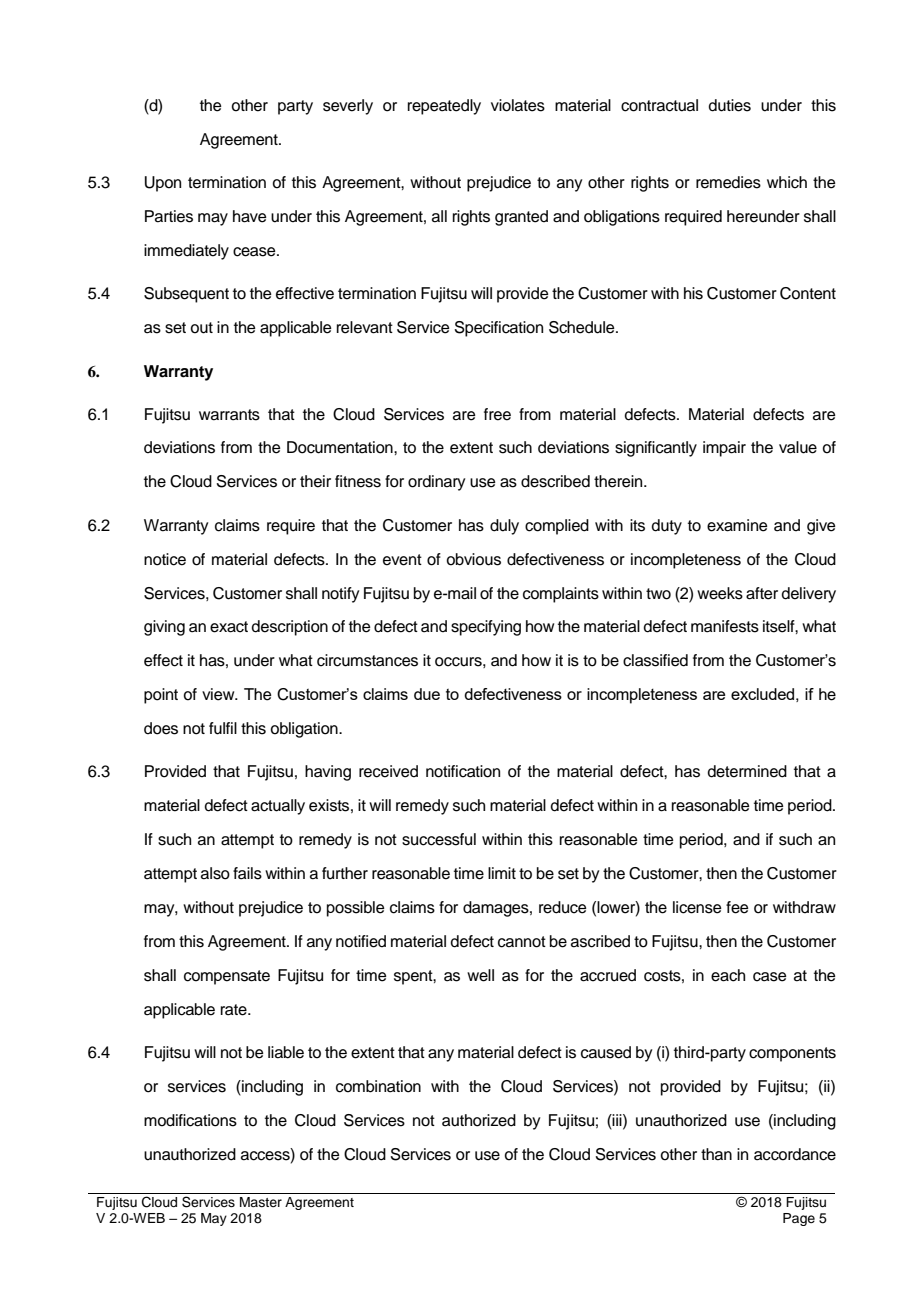 Image resolution: width=924 pixels, height=1308 pixels. I want to click on duties, so click(730, 105).
